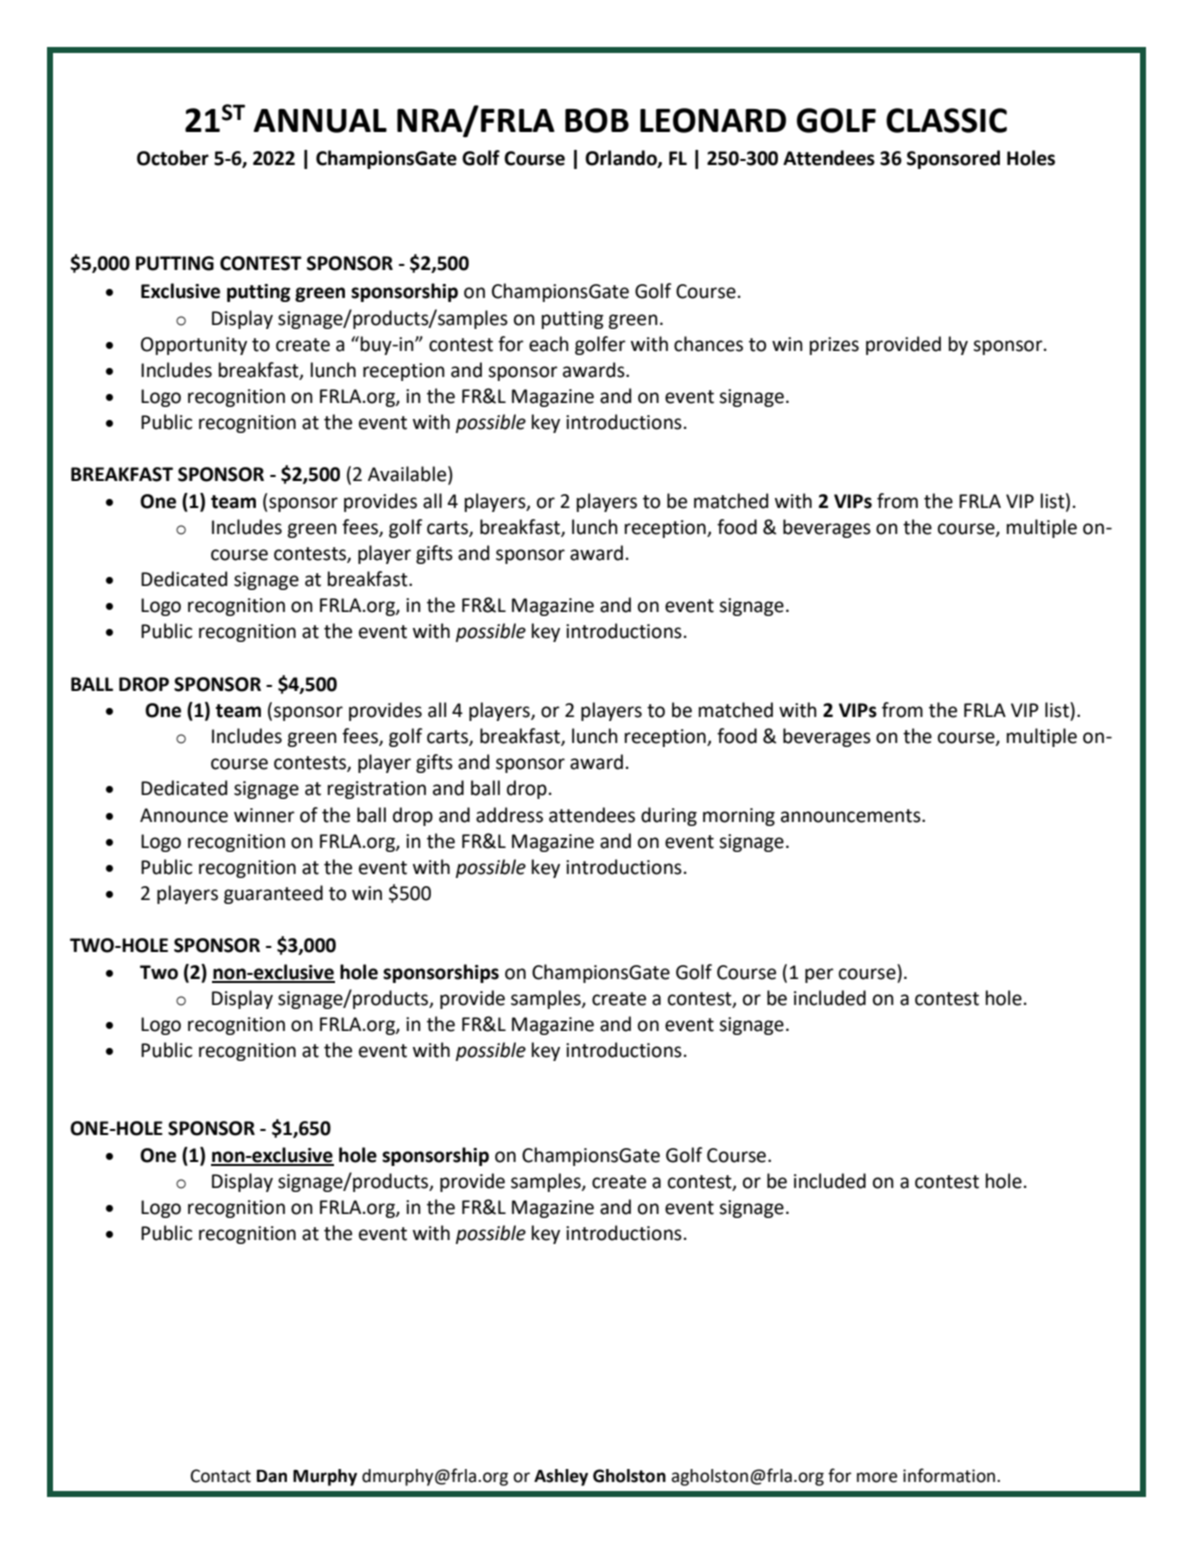 This screenshot has height=1543, width=1192. Describe the element at coordinates (264, 815) in the screenshot. I see `winner` at that location.
